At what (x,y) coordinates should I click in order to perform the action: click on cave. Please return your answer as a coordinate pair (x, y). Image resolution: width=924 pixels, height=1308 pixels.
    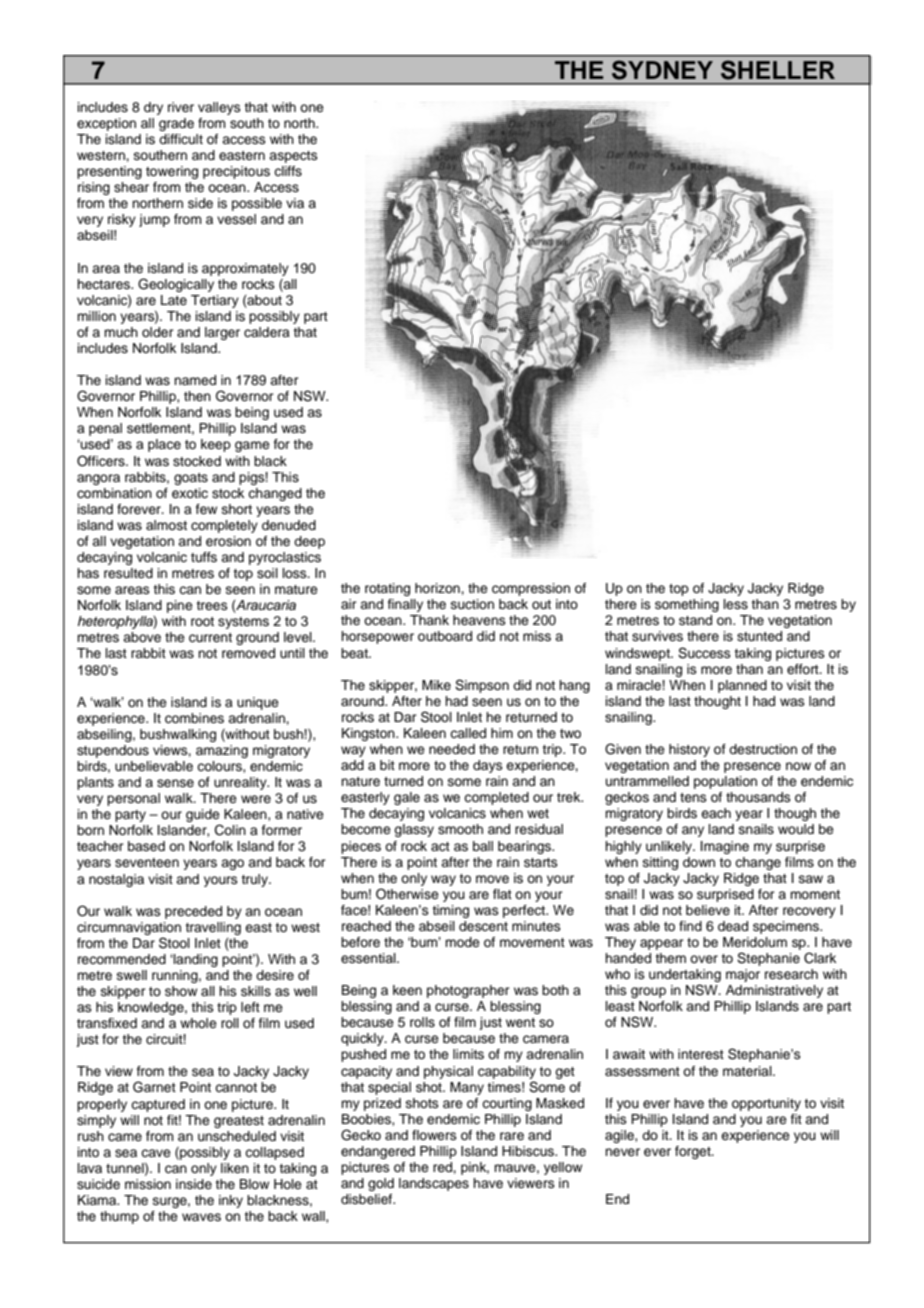
    Looking at the image, I should click on (156, 1153).
